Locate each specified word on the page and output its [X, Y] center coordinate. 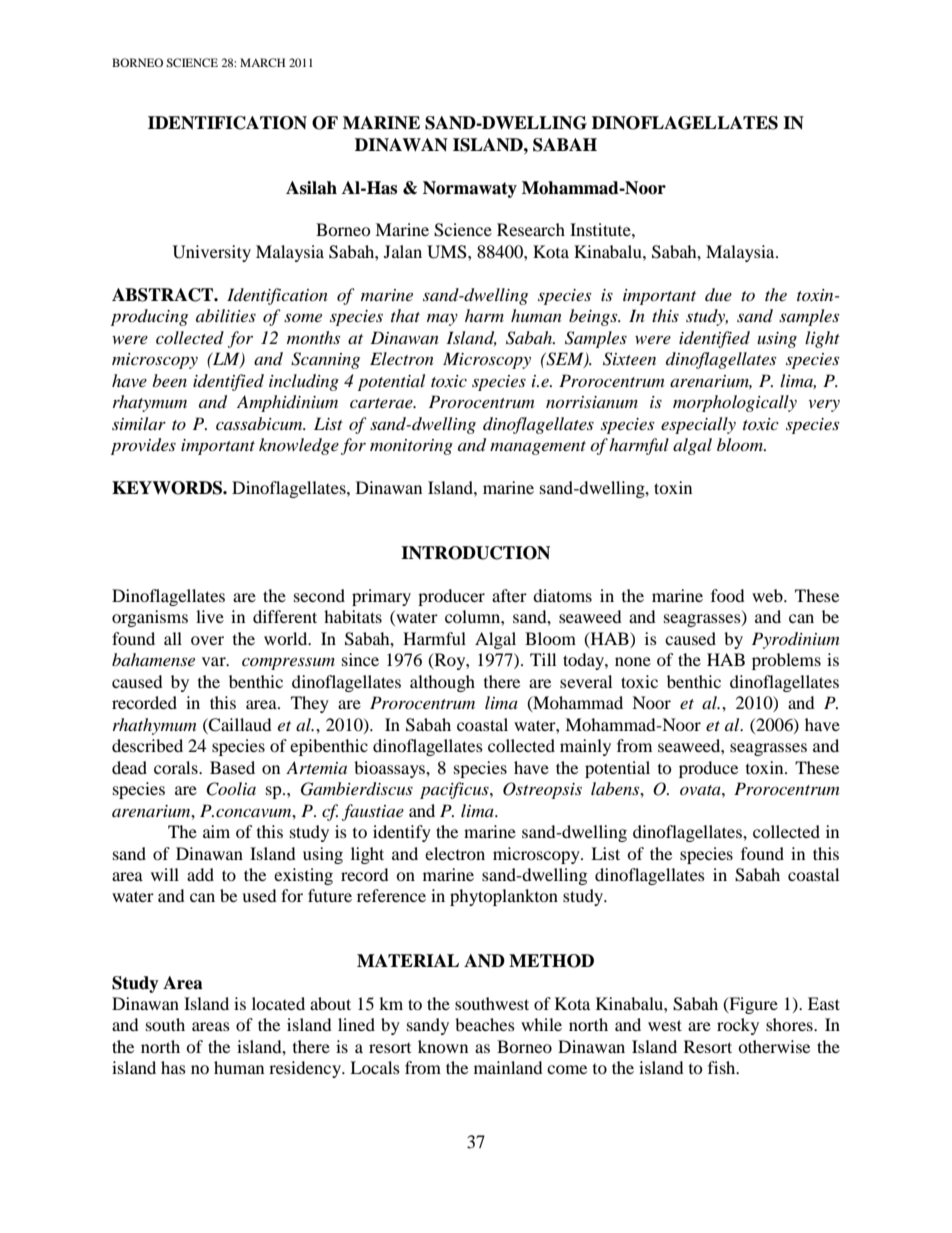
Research [531, 229]
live [210, 616]
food [728, 595]
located [278, 1003]
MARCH [262, 62]
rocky [738, 1026]
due [718, 294]
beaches [485, 1024]
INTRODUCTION [475, 553]
